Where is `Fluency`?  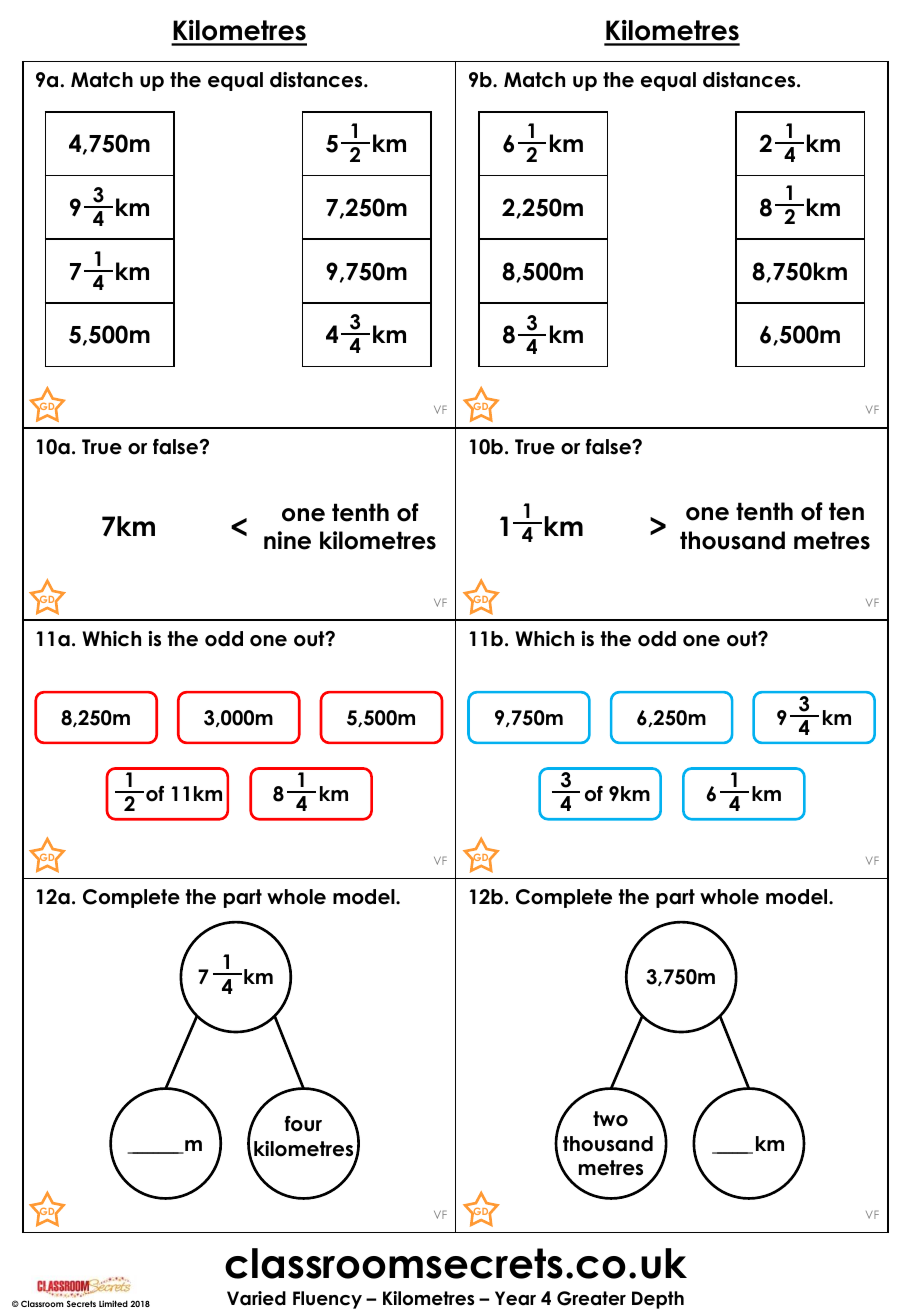
Fluency is located at coordinates (327, 1300).
